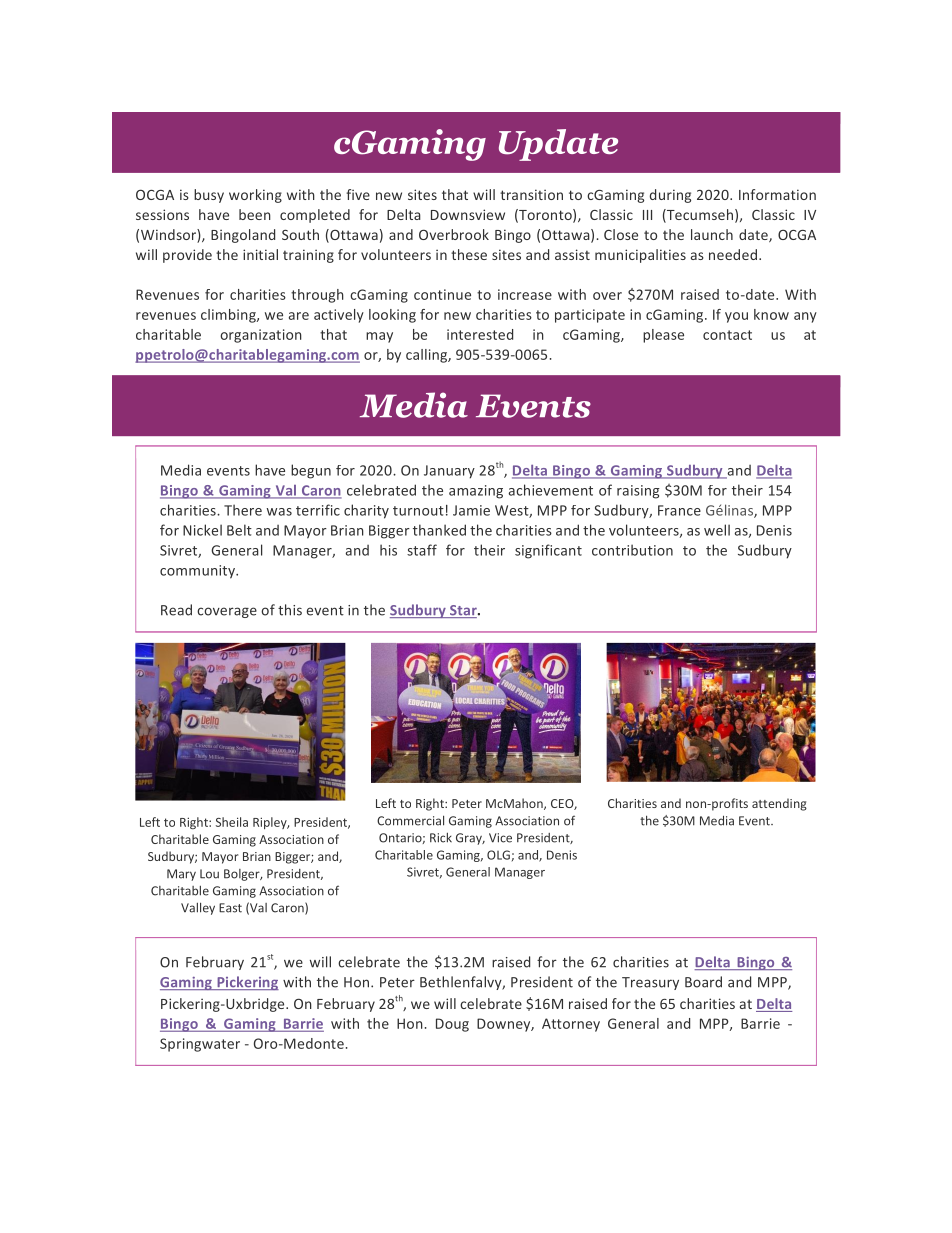 The height and width of the screenshot is (1233, 952). I want to click on East, so click(230, 908).
